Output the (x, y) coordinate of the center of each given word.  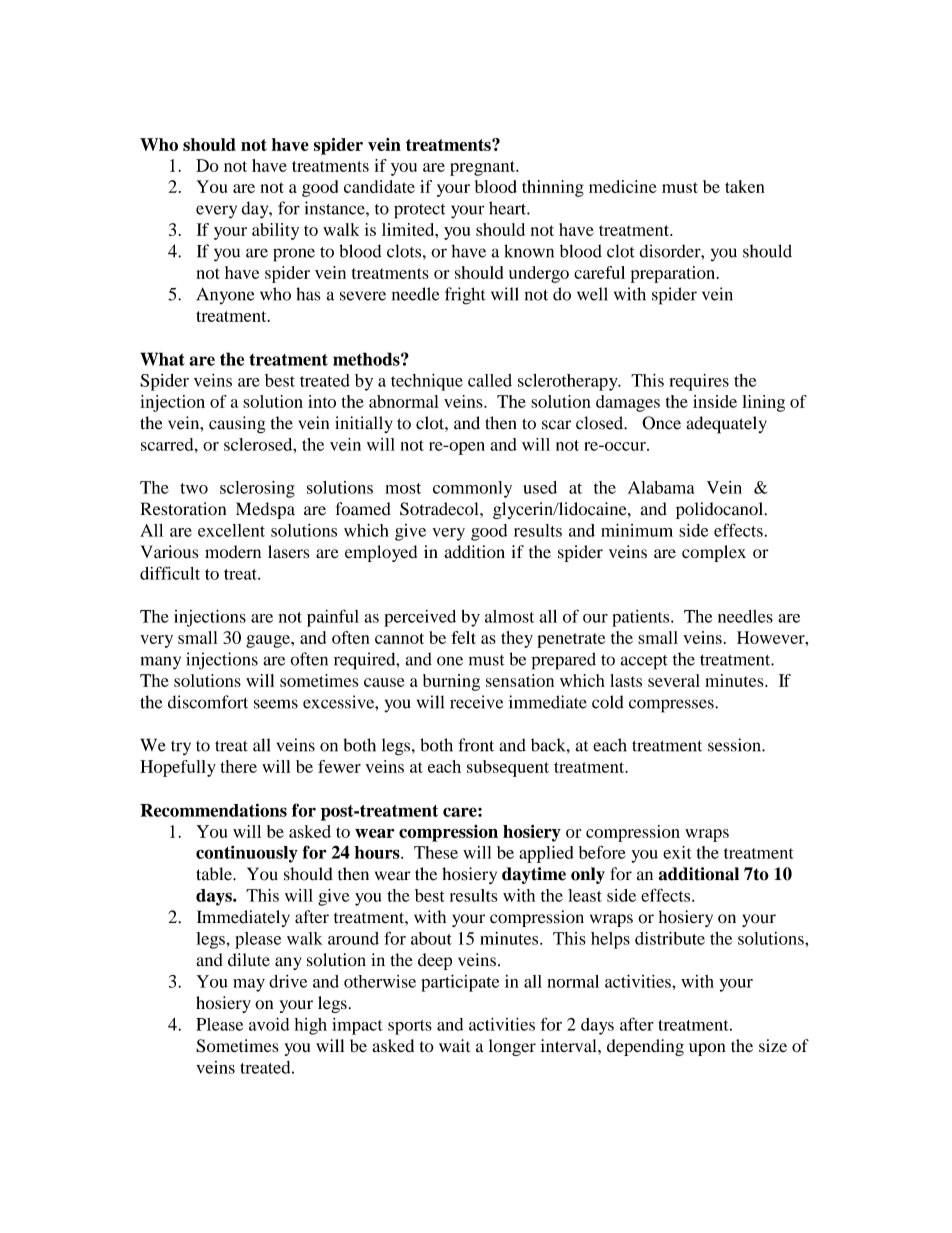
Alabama (661, 487)
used (540, 487)
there (238, 766)
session (735, 745)
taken (745, 186)
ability (275, 231)
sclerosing (257, 489)
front (476, 745)
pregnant (483, 168)
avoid (269, 1024)
